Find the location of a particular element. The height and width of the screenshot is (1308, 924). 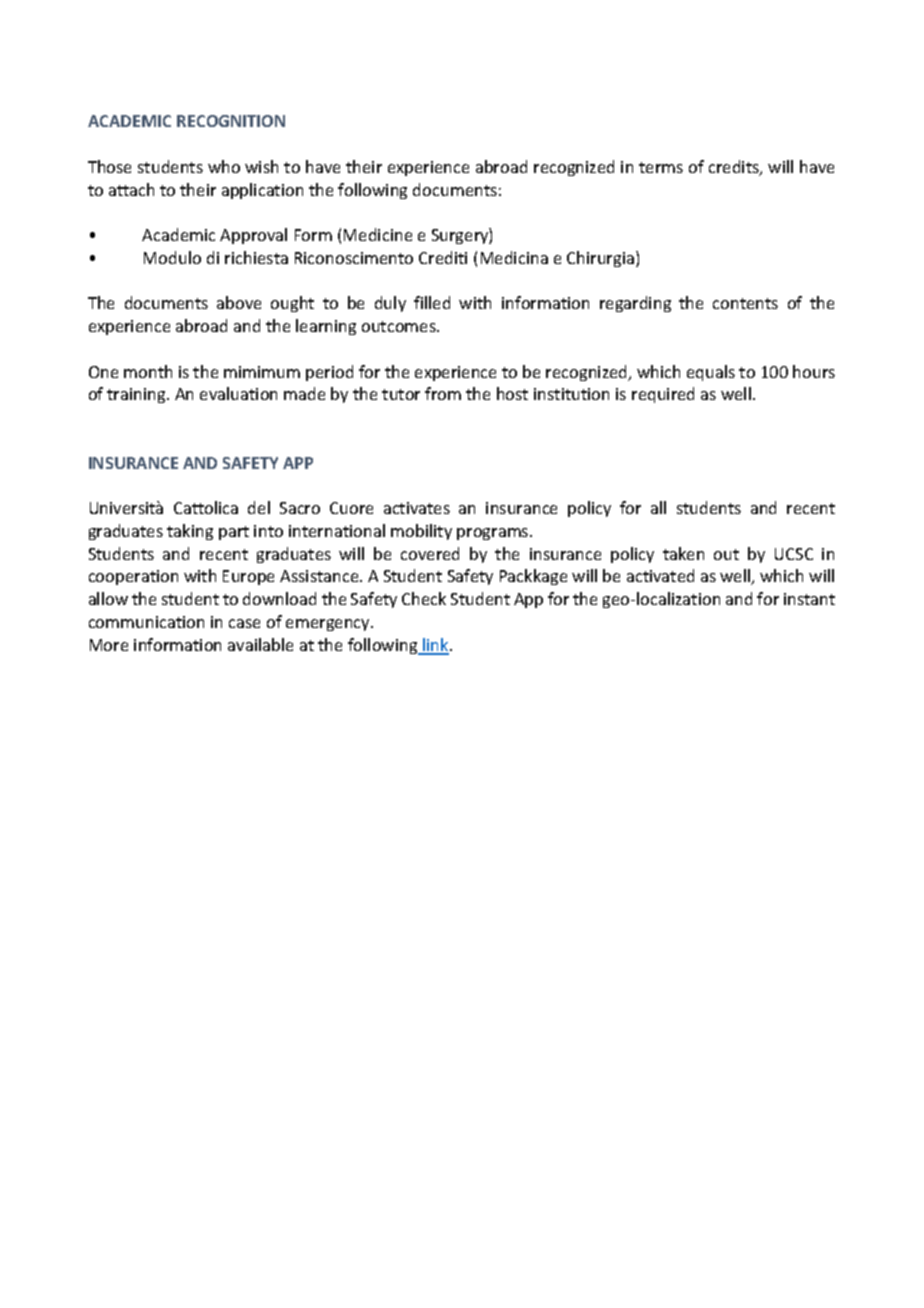

from is located at coordinates (443, 393).
